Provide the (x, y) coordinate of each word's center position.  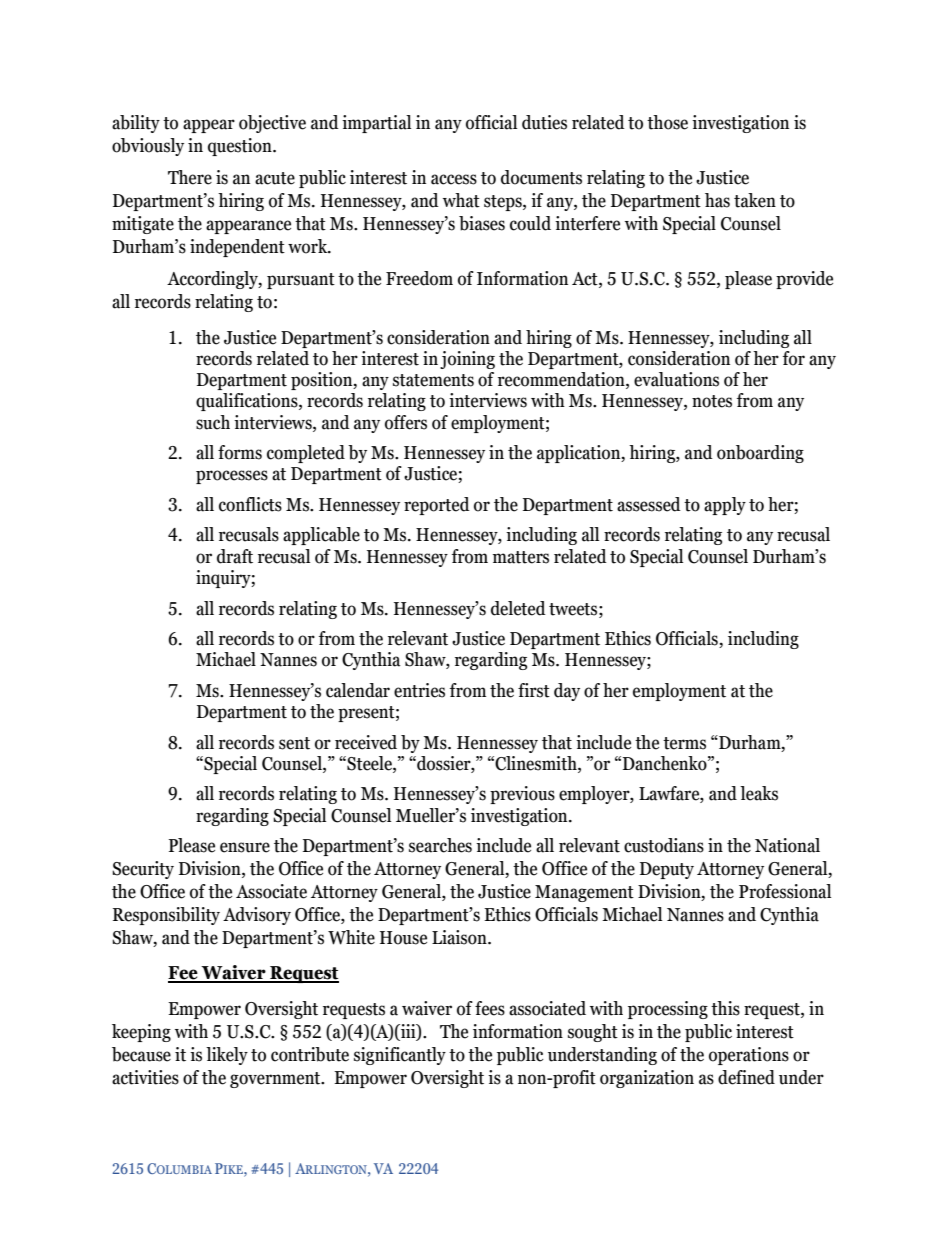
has (717, 200)
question (241, 147)
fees (490, 1008)
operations (749, 1056)
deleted (518, 608)
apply (725, 506)
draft (235, 556)
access (454, 179)
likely (227, 1056)
